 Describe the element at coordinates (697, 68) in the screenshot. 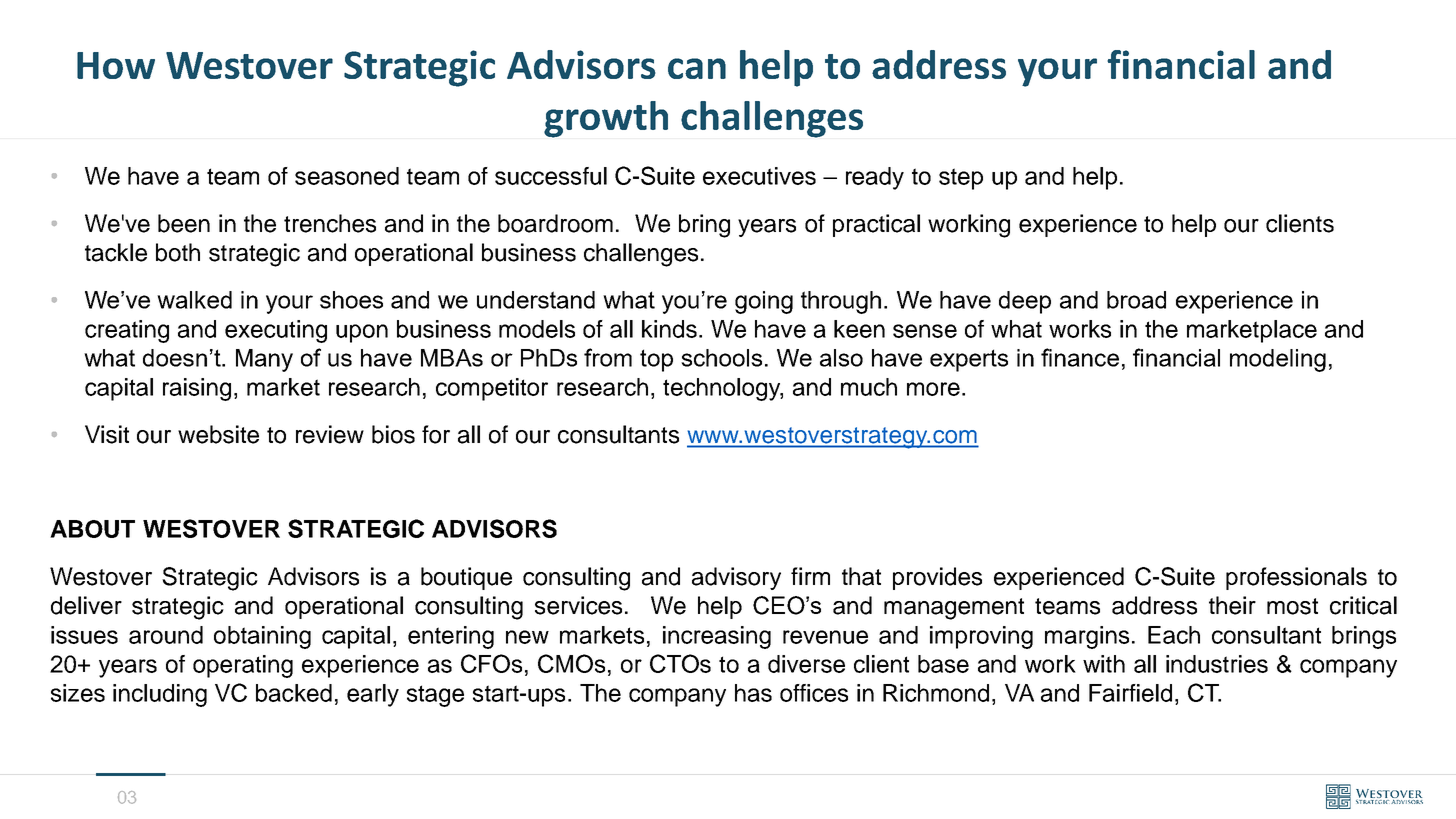

I see `can` at that location.
